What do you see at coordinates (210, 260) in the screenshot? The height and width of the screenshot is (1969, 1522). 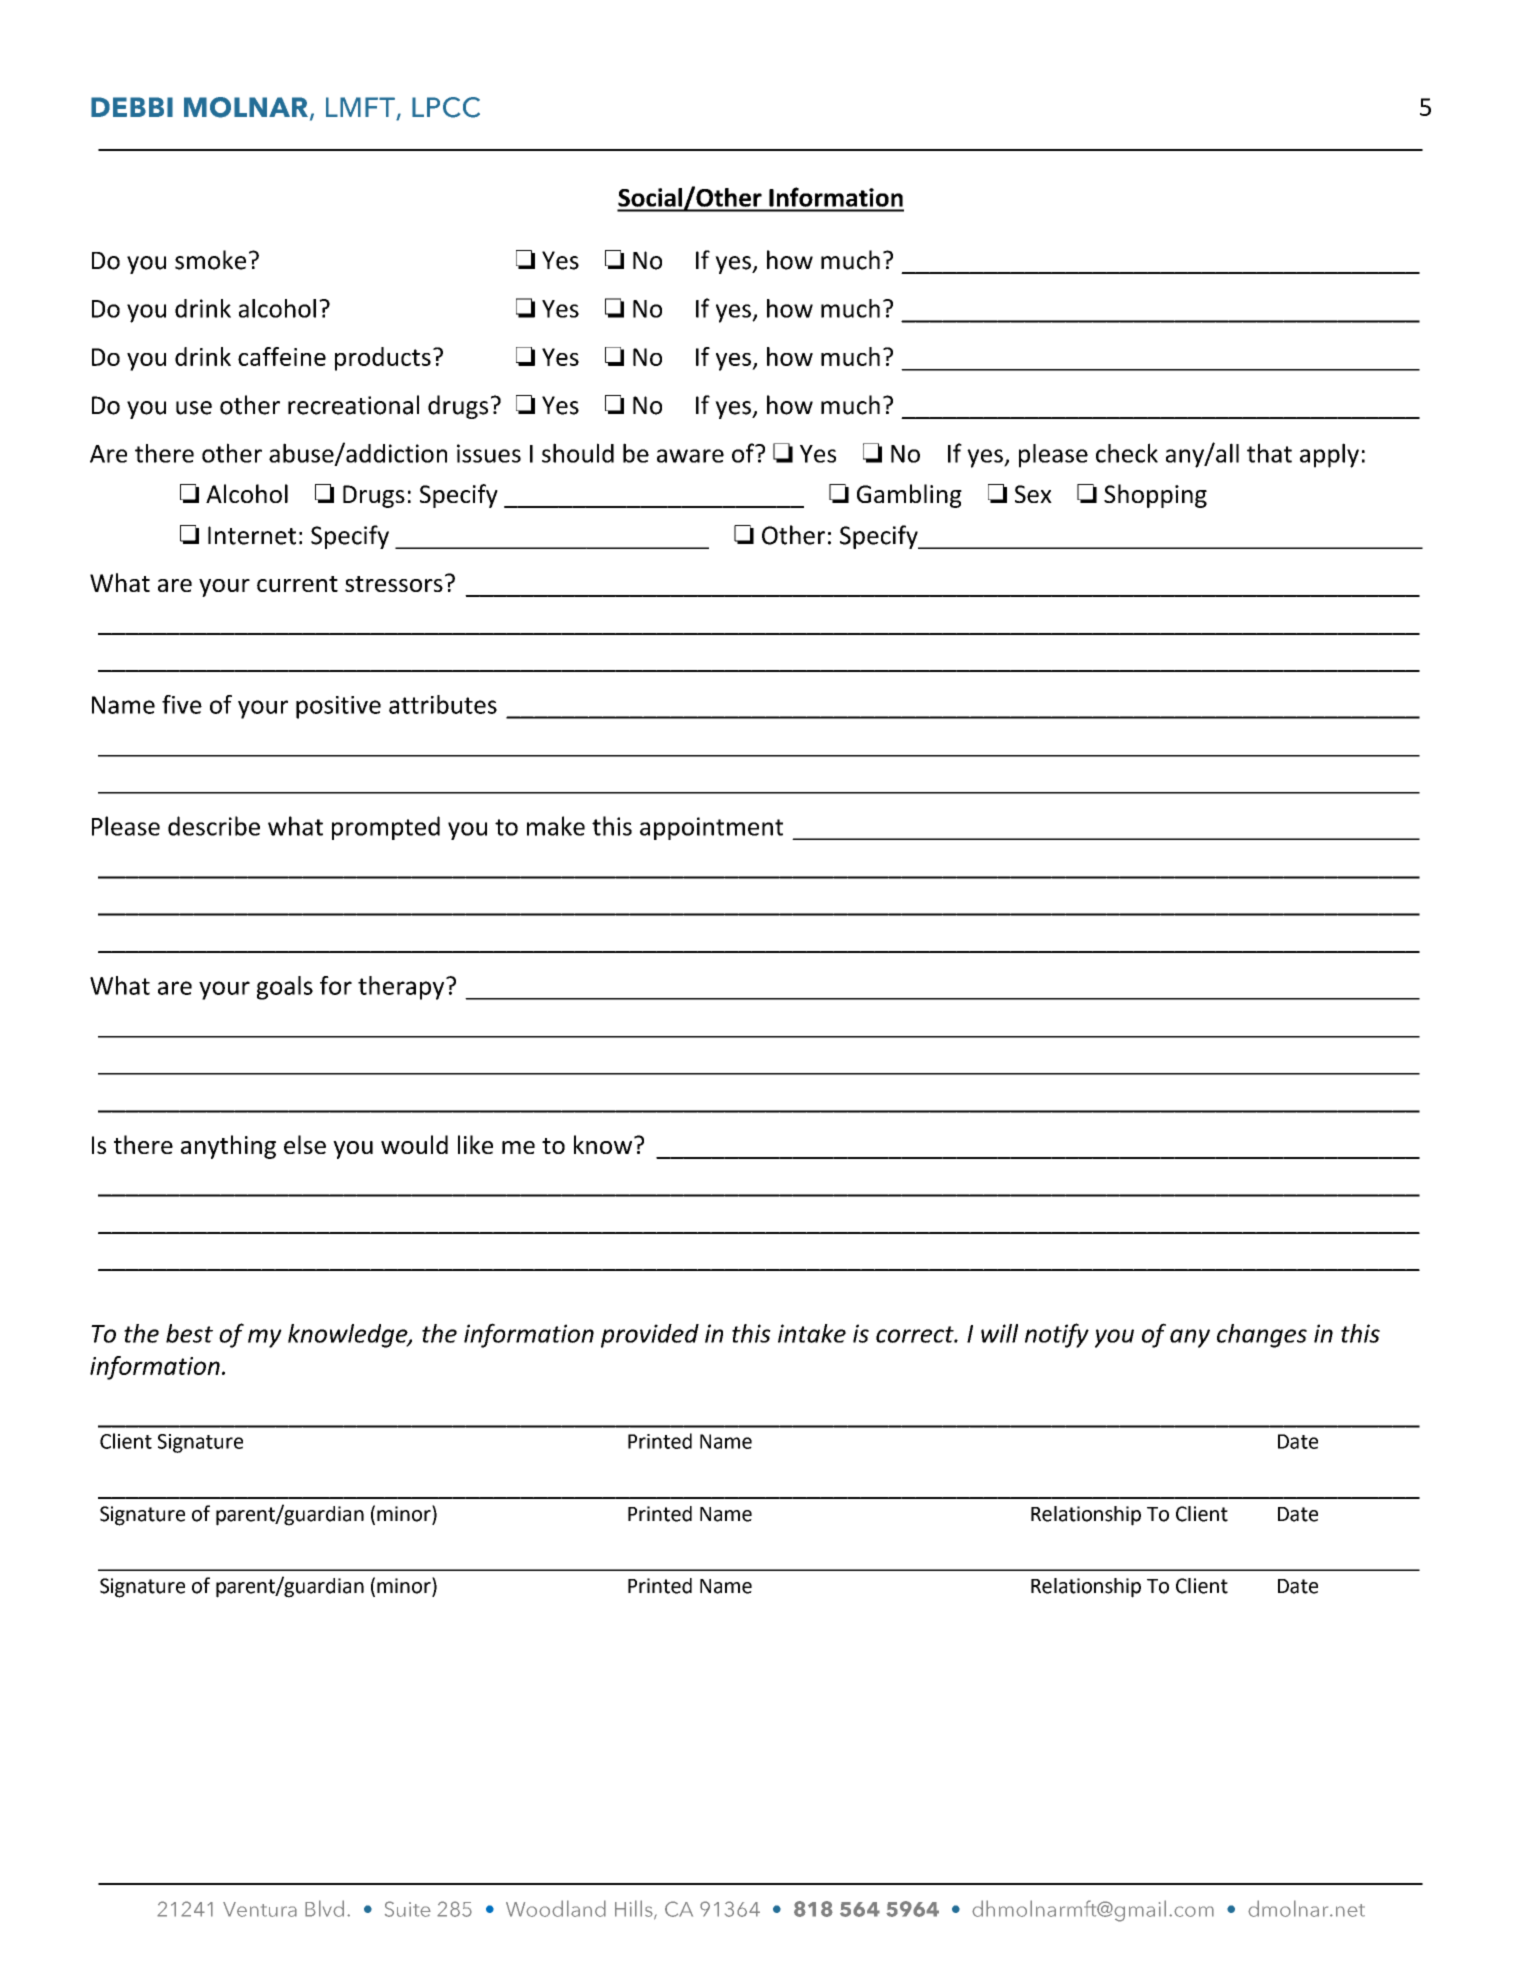 I see `smoke` at bounding box center [210, 260].
